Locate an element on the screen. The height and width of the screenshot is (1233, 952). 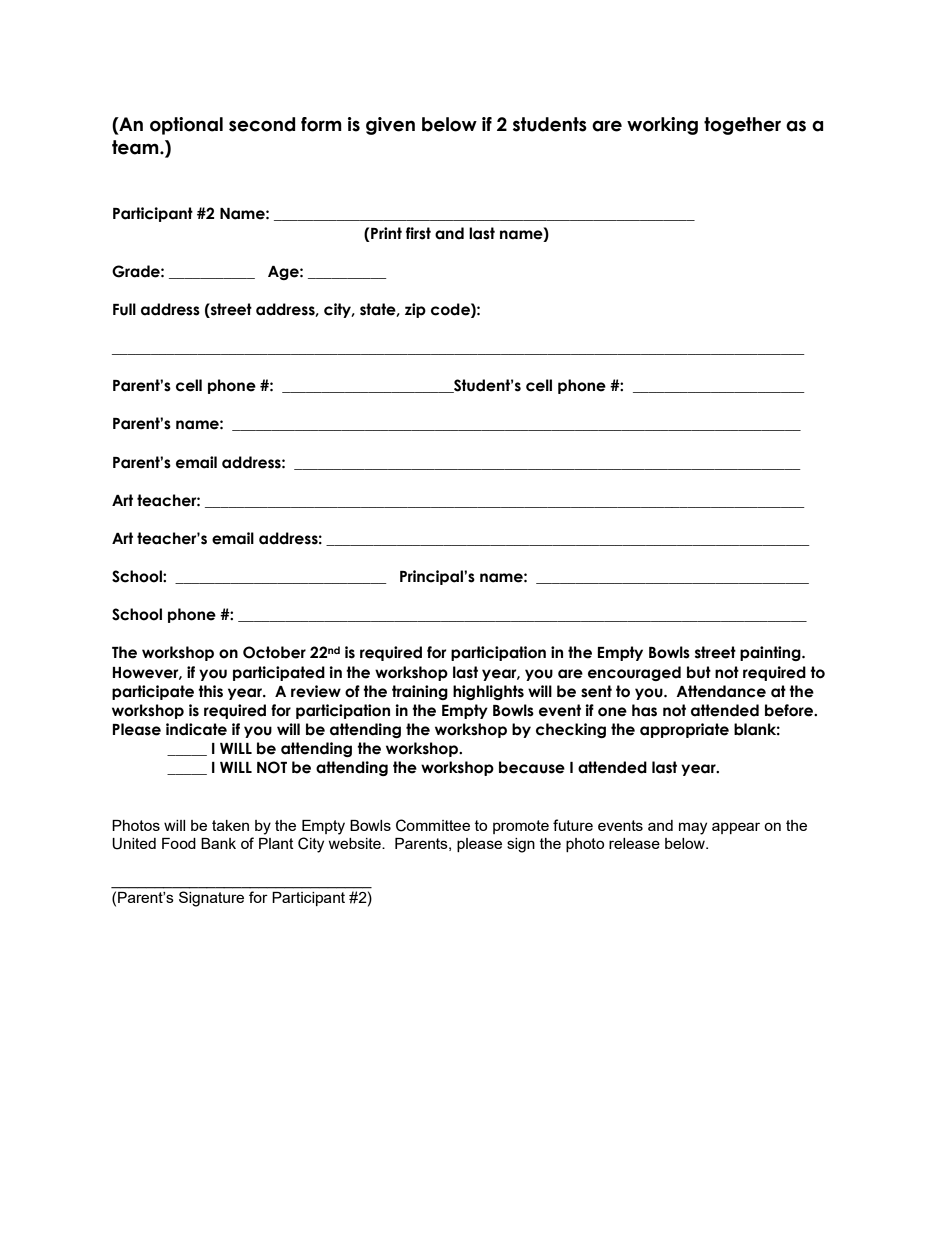
Committee is located at coordinates (433, 825).
